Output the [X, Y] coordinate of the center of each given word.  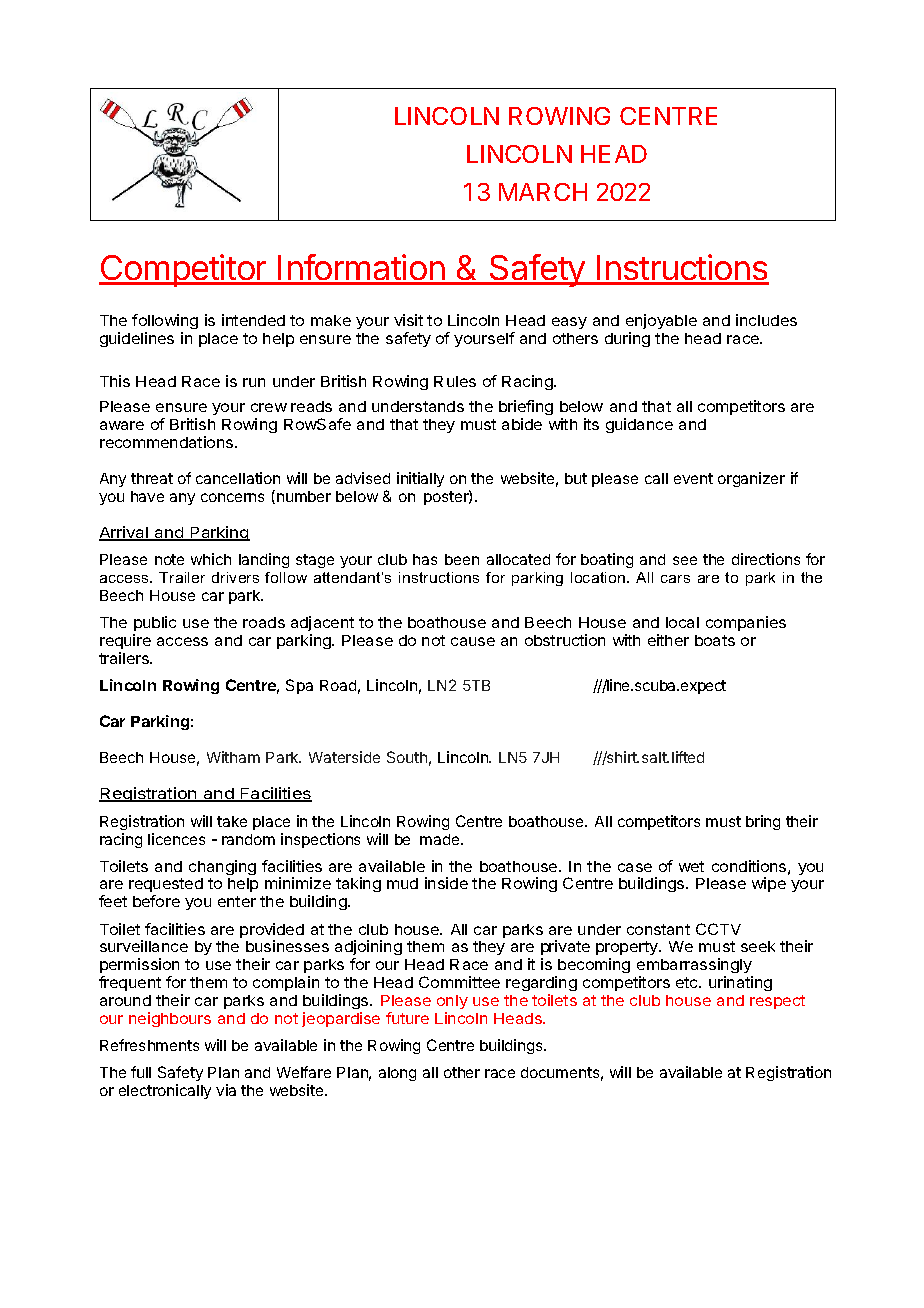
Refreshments [149, 1045]
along [397, 1074]
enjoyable [661, 323]
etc [688, 982]
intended [253, 320]
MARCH [543, 192]
